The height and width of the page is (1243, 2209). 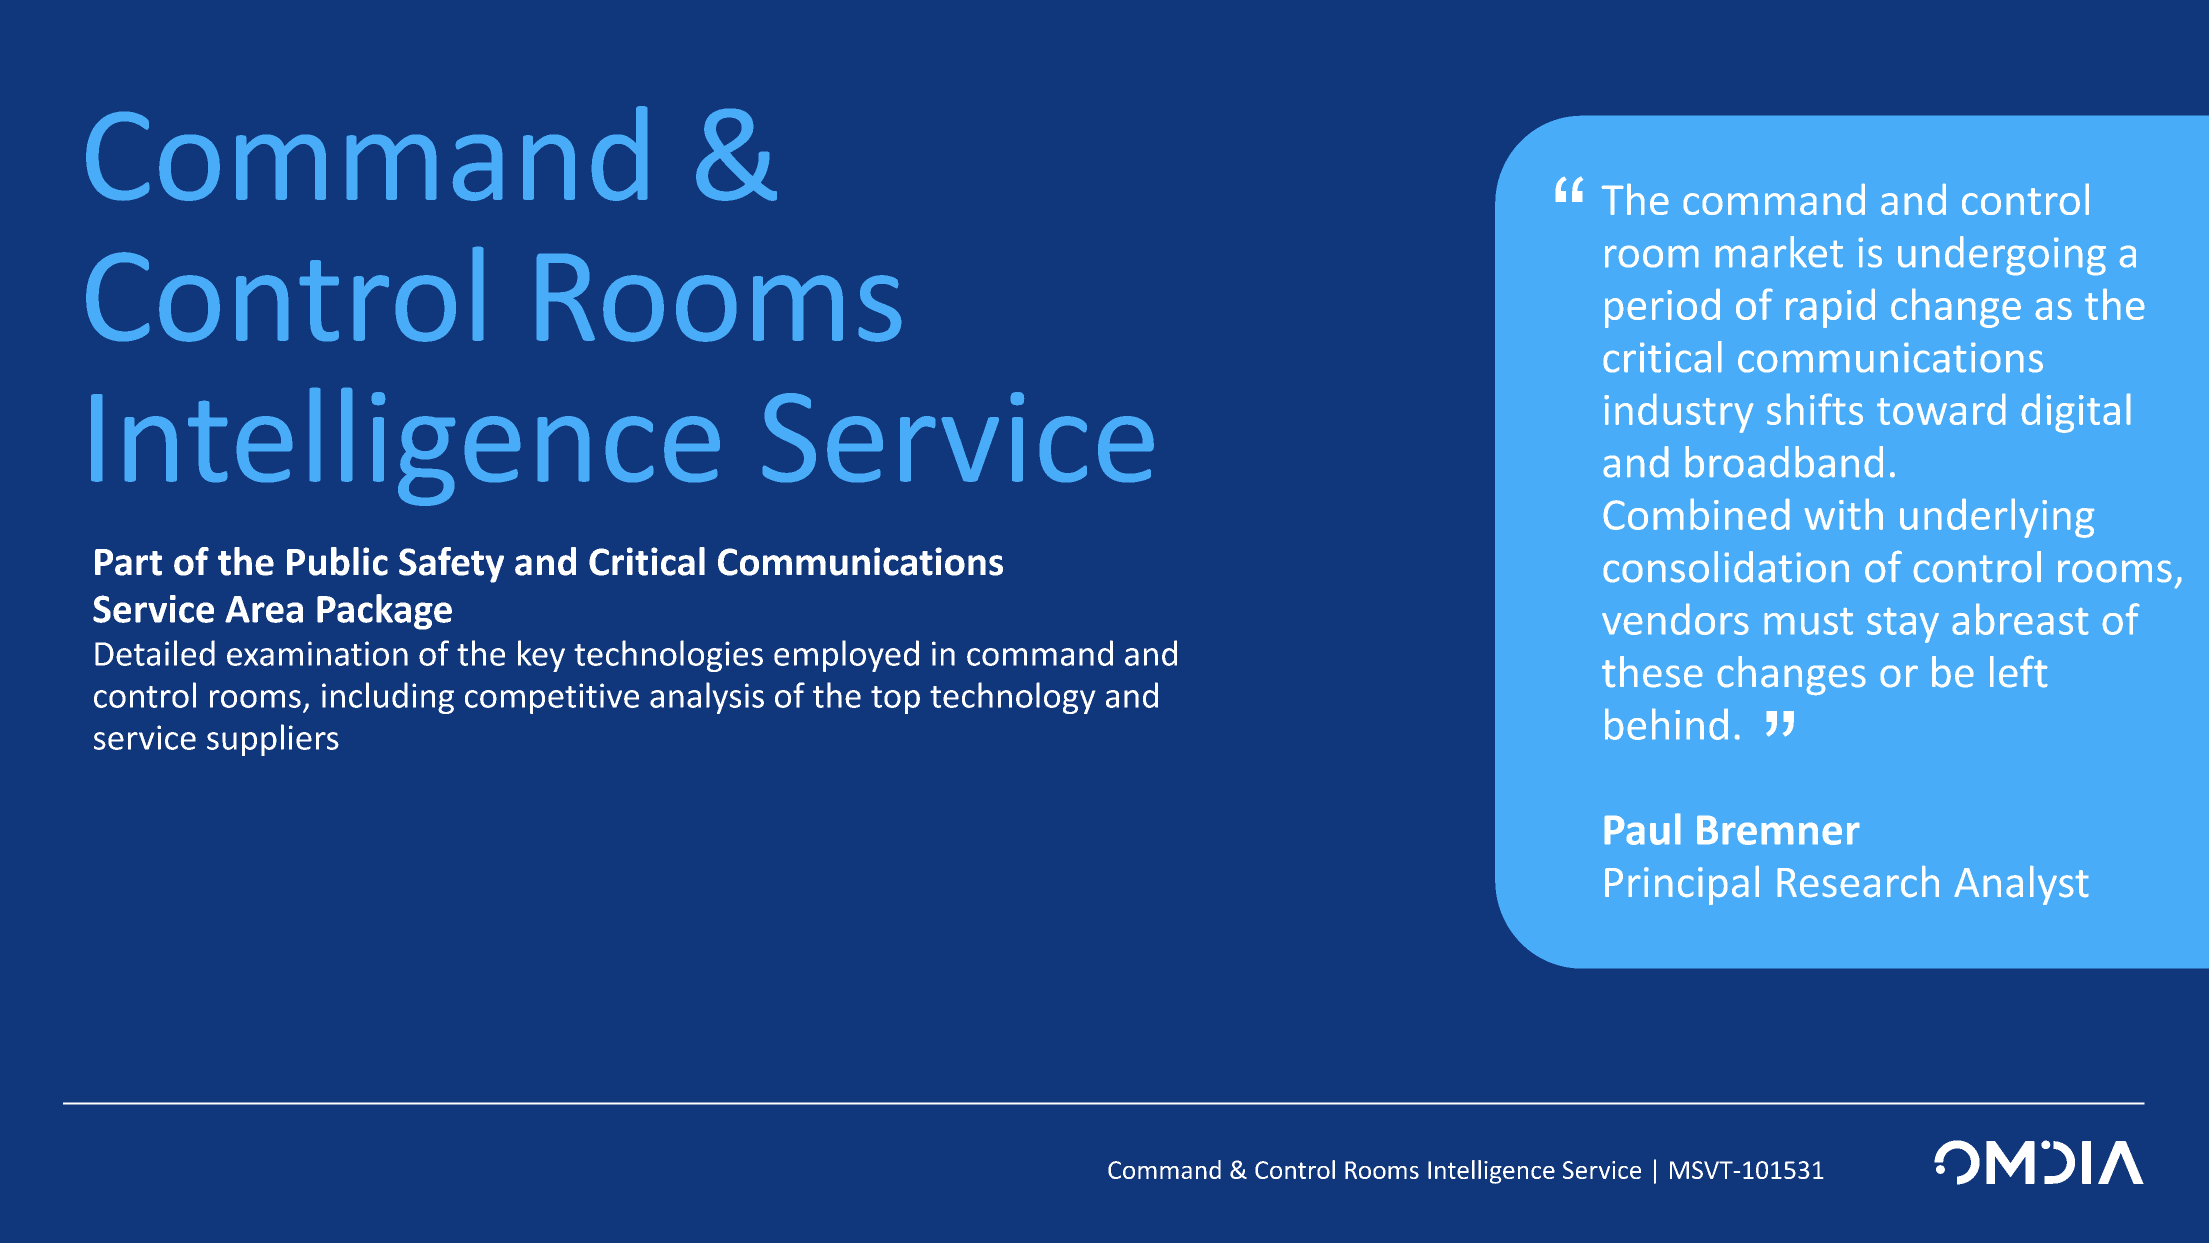 What do you see at coordinates (1858, 881) in the page?
I see `Research` at bounding box center [1858, 881].
